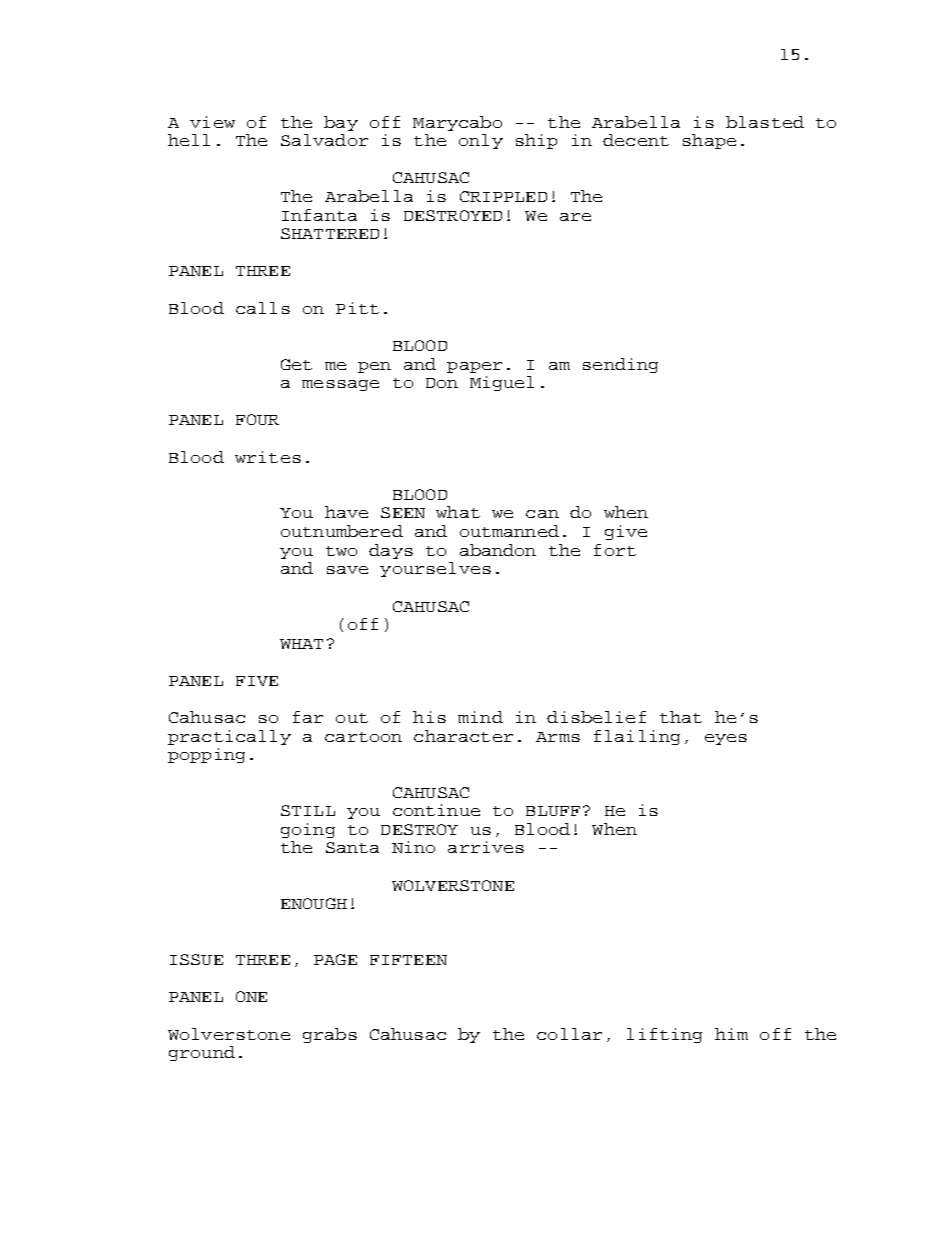 The image size is (952, 1233). Describe the element at coordinates (481, 141) in the document. I see `only` at that location.
